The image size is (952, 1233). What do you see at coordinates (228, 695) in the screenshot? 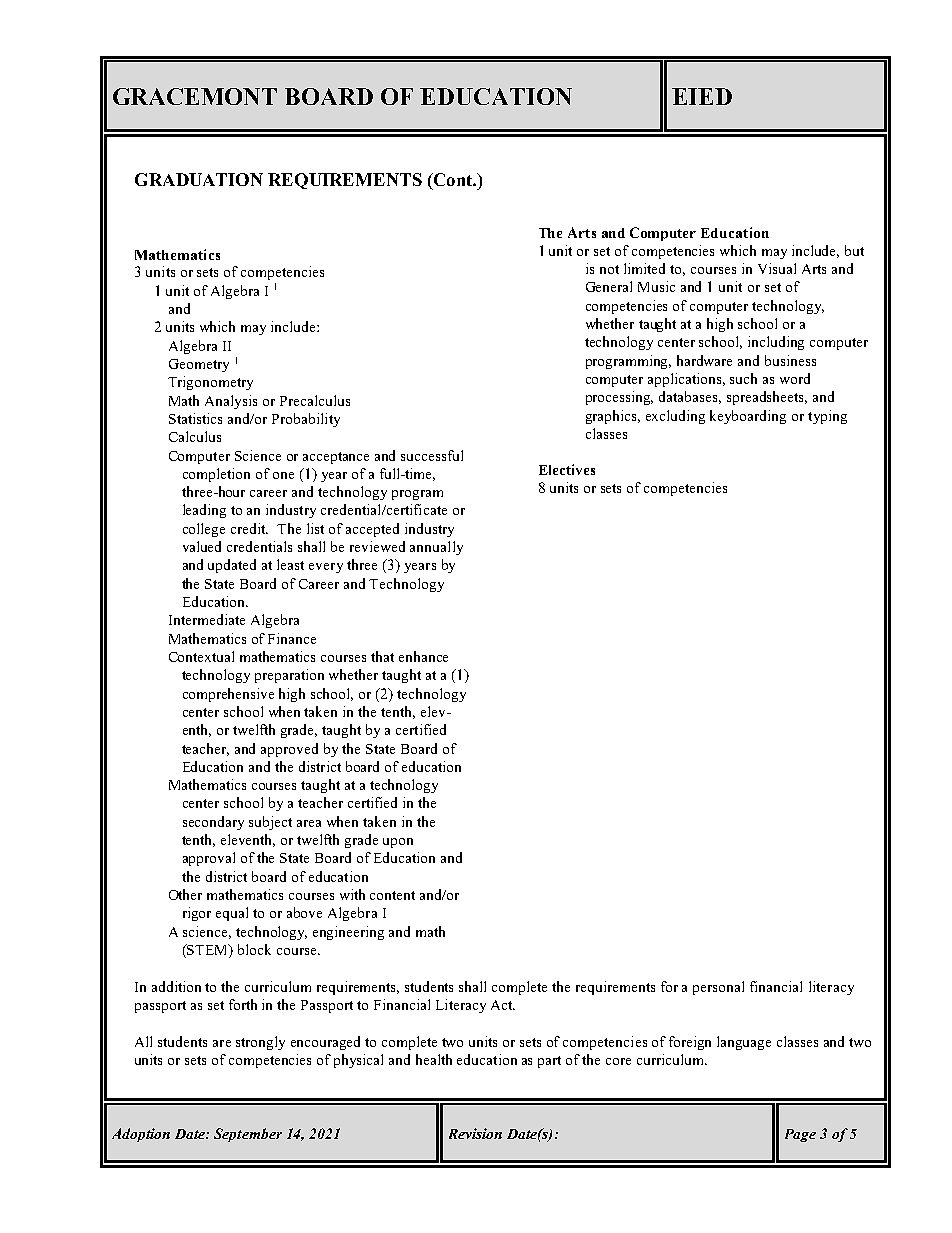
I see `comprehensive` at bounding box center [228, 695].
